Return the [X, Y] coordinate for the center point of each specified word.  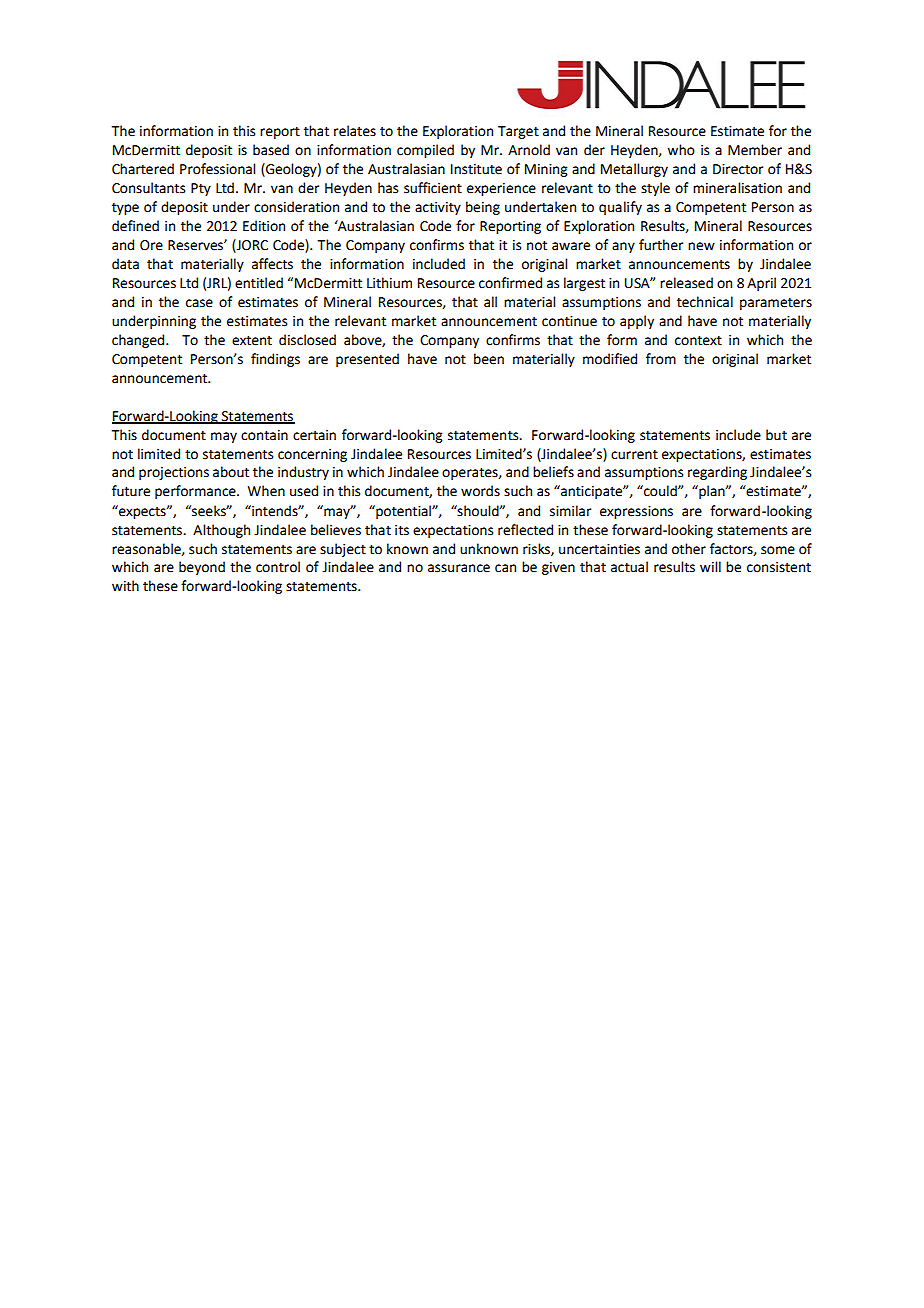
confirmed [510, 283]
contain [264, 435]
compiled [425, 151]
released [686, 283]
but [776, 435]
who [681, 150]
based [271, 150]
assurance [459, 568]
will [710, 566]
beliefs [553, 472]
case [199, 303]
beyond [202, 568]
